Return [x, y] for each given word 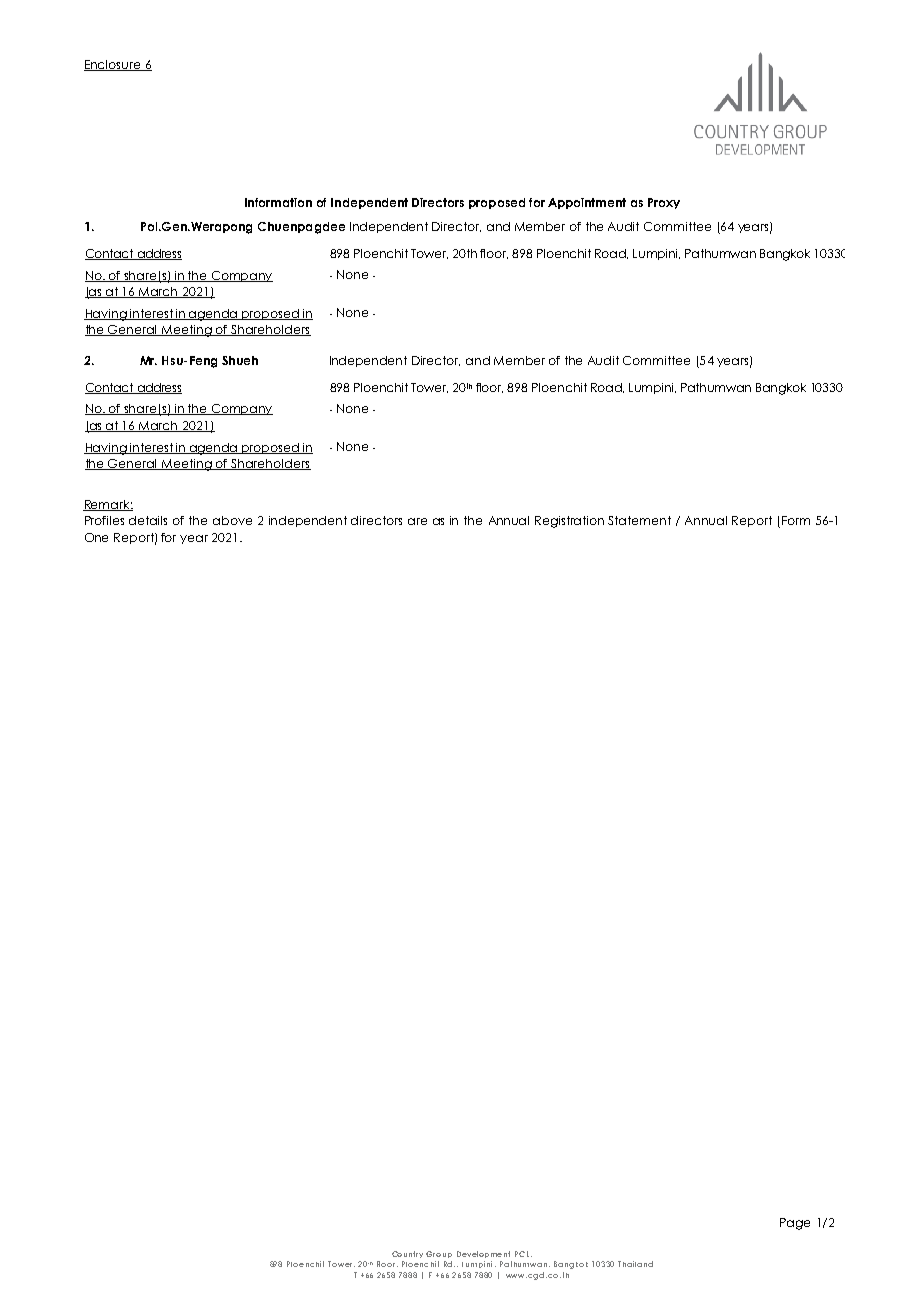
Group [439, 1254]
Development [483, 1254]
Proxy [664, 203]
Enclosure [113, 65]
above [232, 520]
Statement [639, 520]
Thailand [635, 1264]
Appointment [587, 203]
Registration [569, 522]
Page [795, 1224]
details [148, 520]
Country [407, 1254]
